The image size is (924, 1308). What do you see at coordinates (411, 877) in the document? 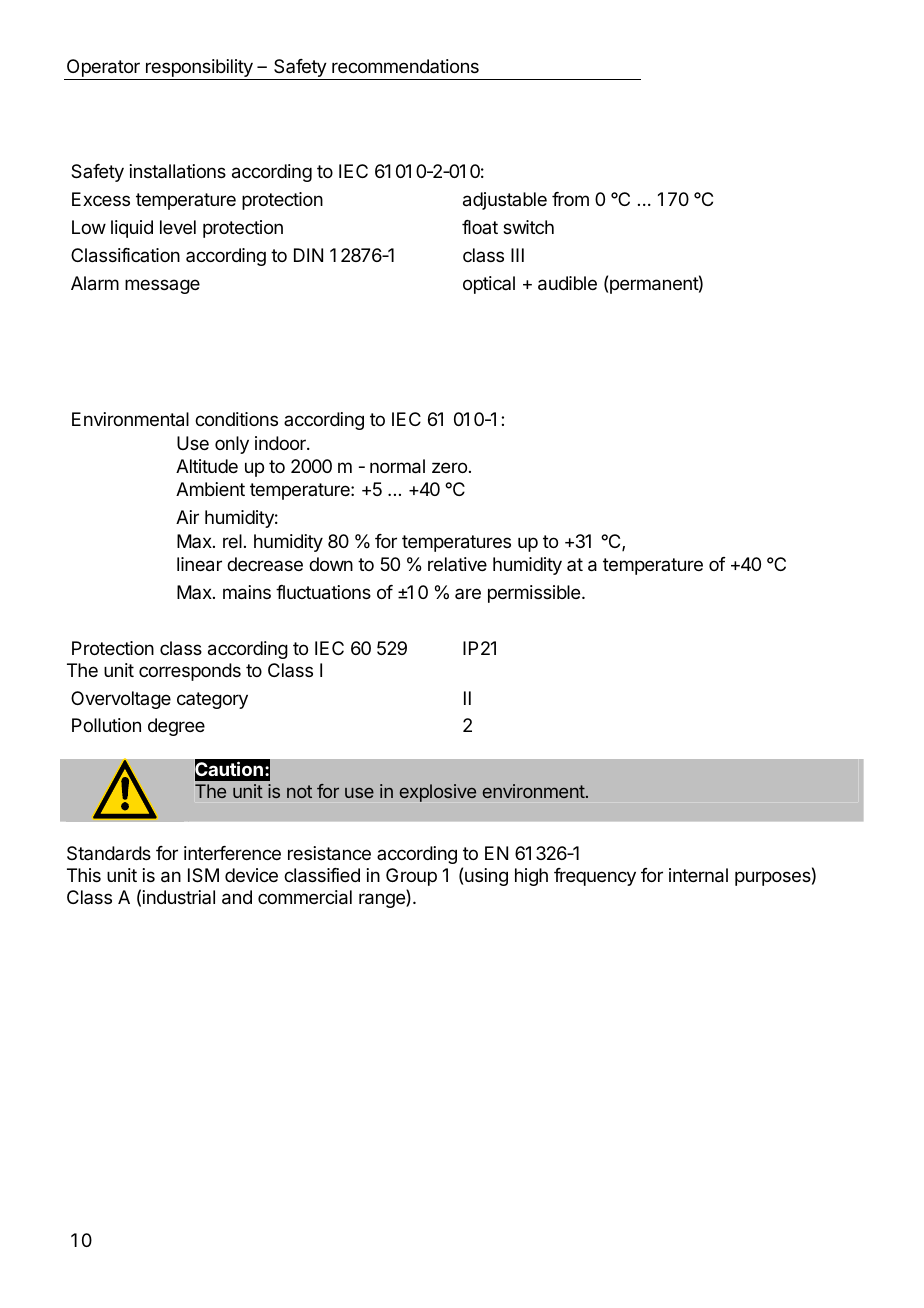
I see `Group` at bounding box center [411, 877].
